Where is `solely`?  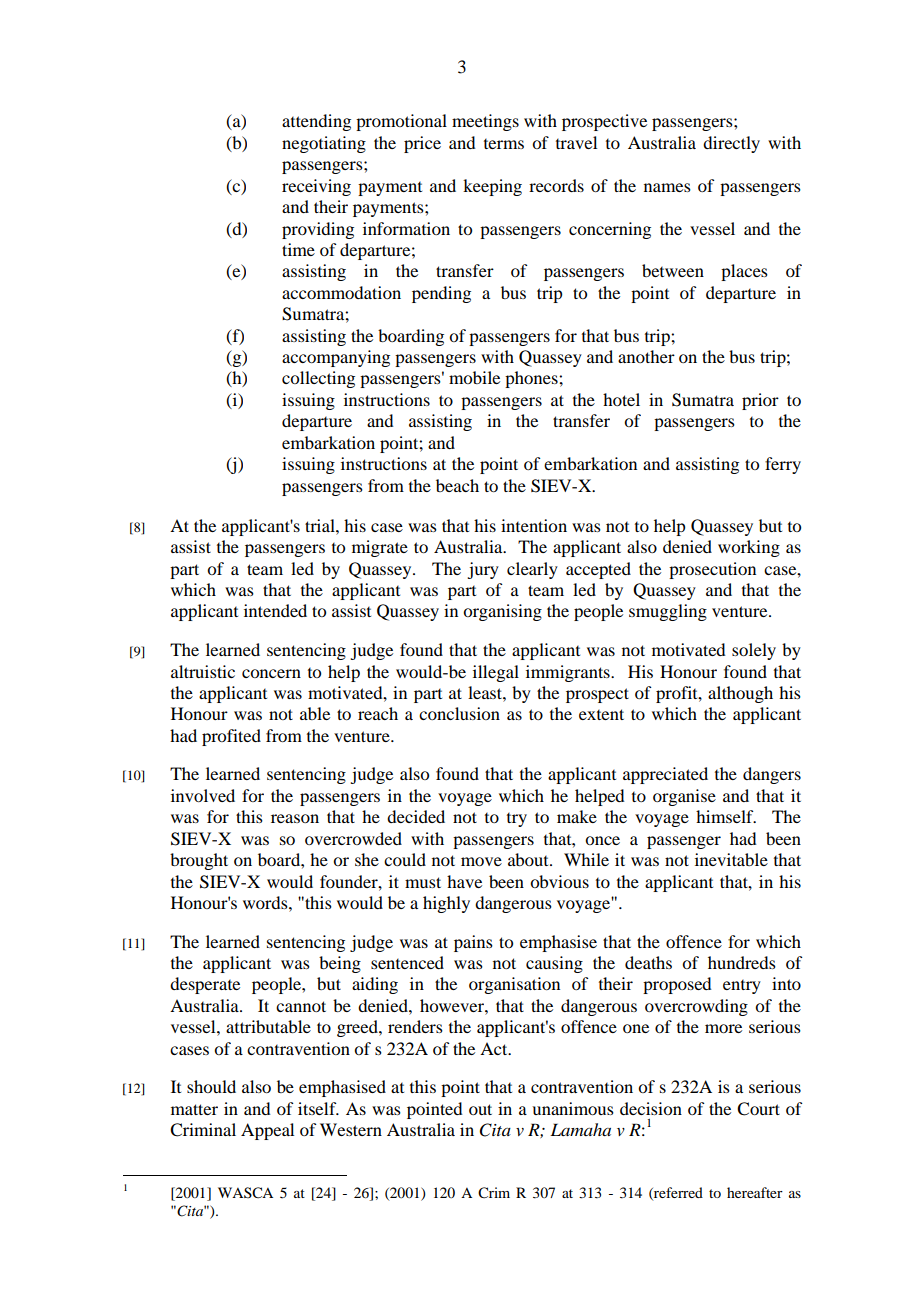
solely is located at coordinates (754, 651).
